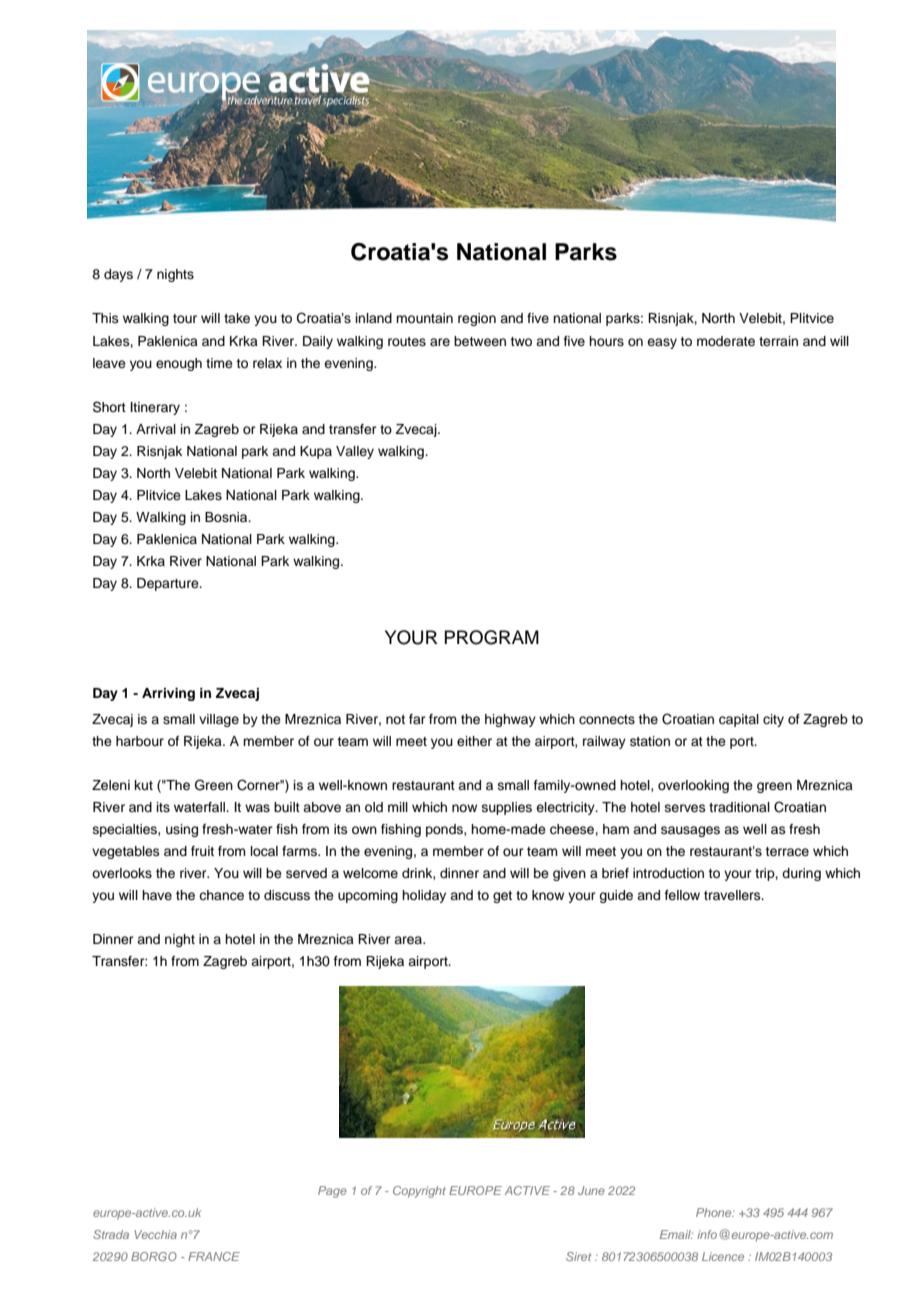 This image has width=924, height=1308. What do you see at coordinates (474, 741) in the image?
I see `either` at bounding box center [474, 741].
